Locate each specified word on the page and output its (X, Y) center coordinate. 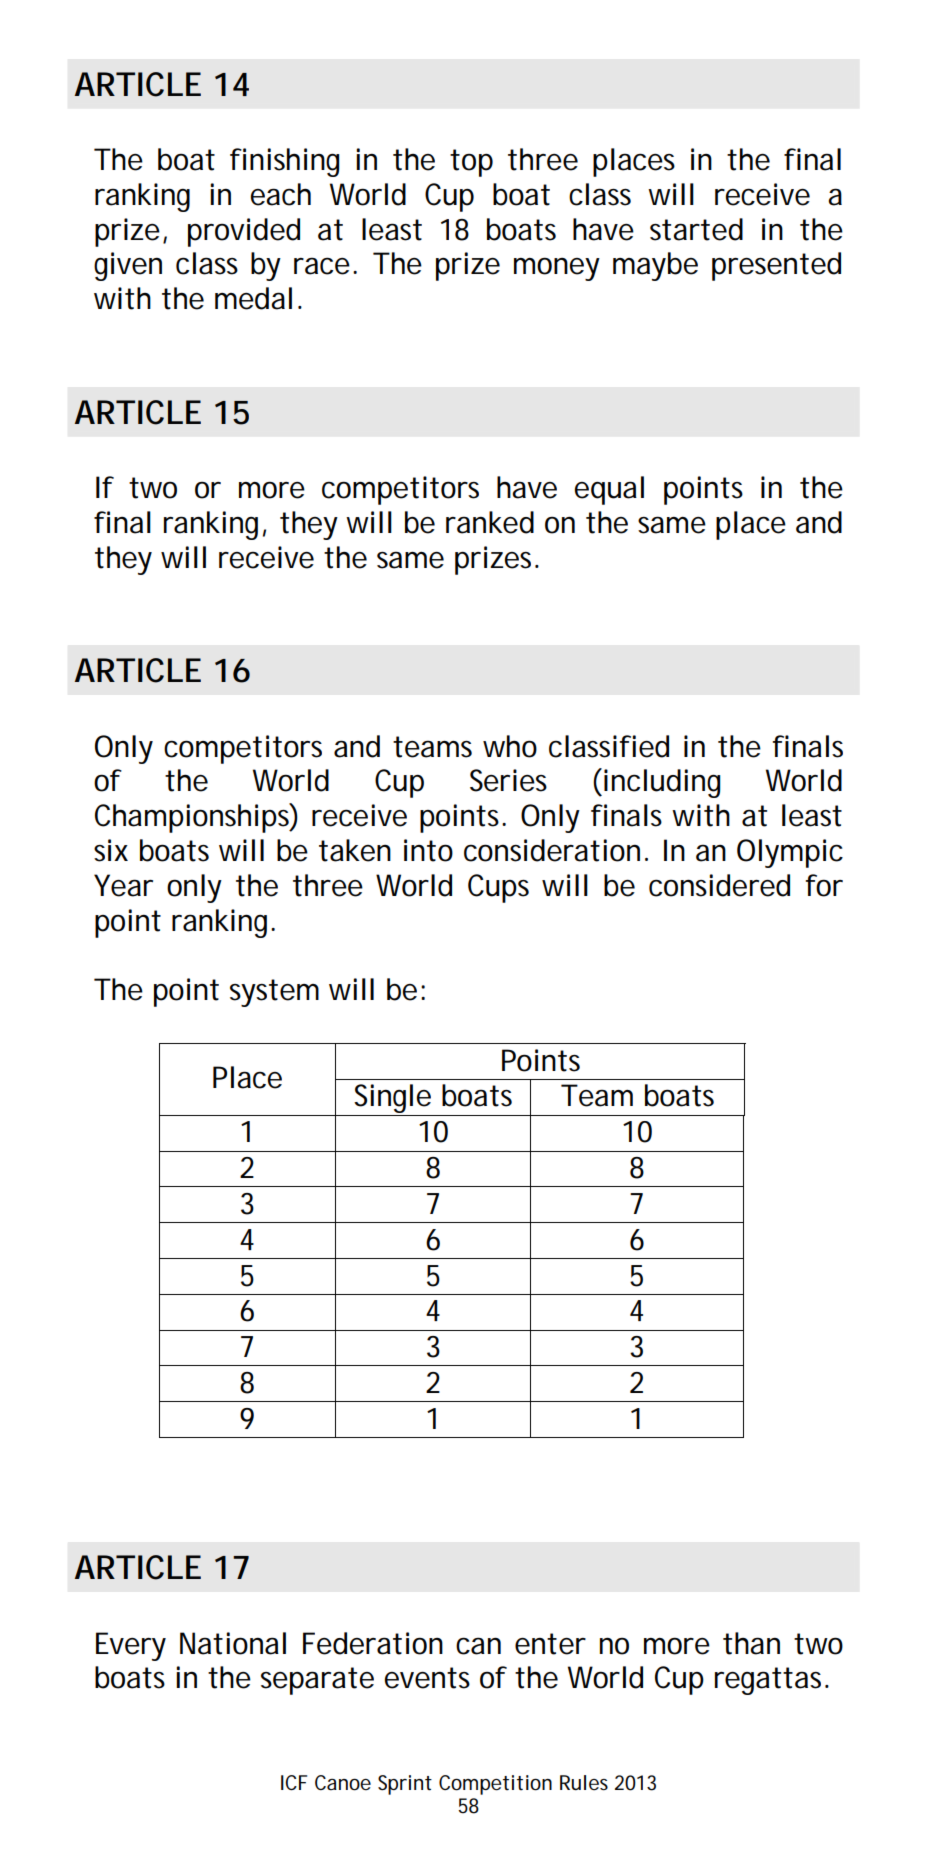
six (111, 850)
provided (244, 232)
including (662, 783)
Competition (495, 1785)
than (751, 1643)
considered (719, 885)
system (274, 993)
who (510, 746)
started (696, 229)
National (233, 1643)
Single (393, 1100)
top (471, 163)
